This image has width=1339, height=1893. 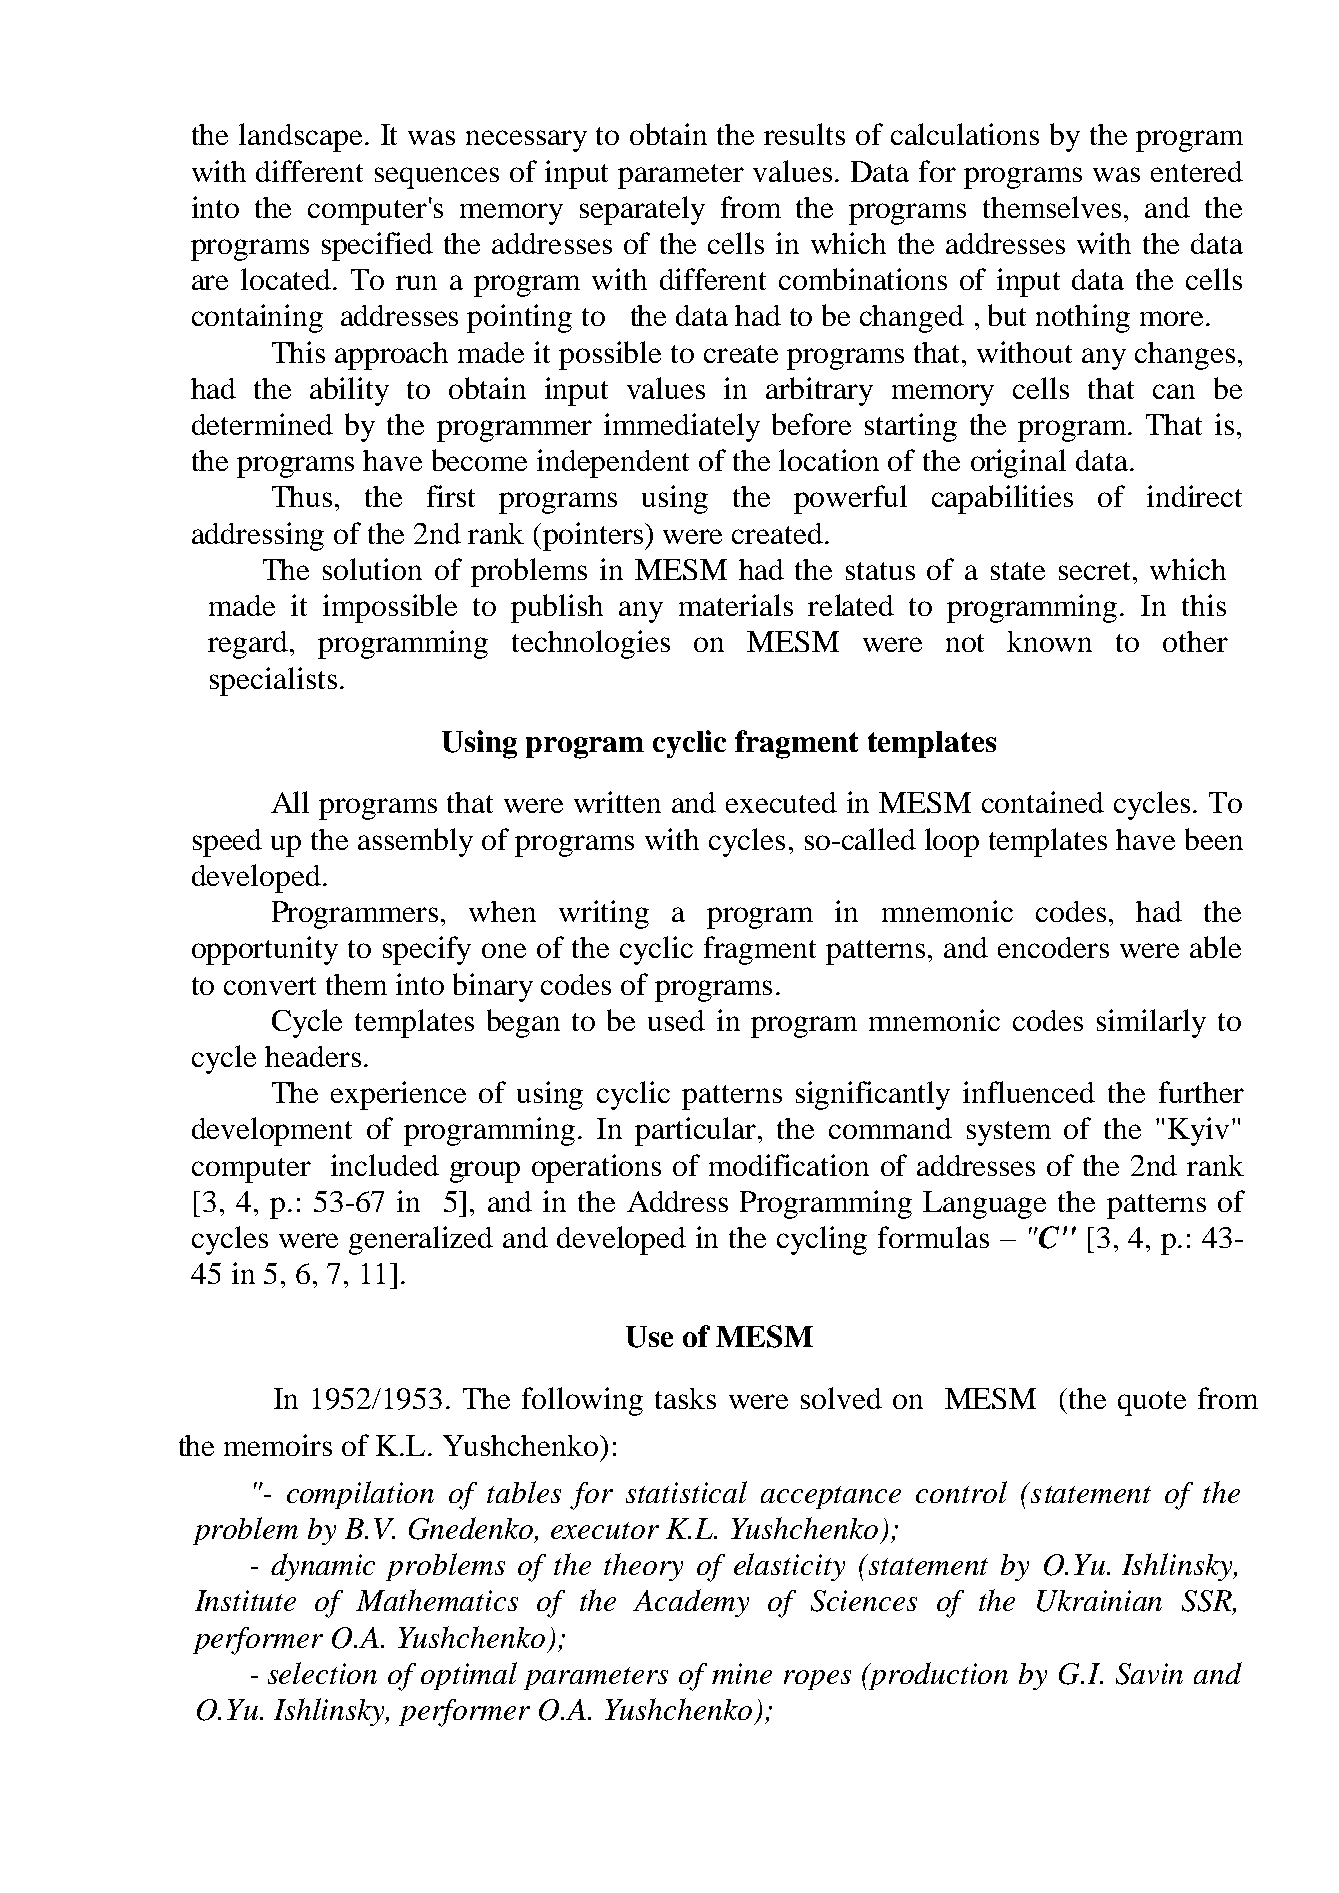 What do you see at coordinates (322, 1673) in the image?
I see `selection` at bounding box center [322, 1673].
